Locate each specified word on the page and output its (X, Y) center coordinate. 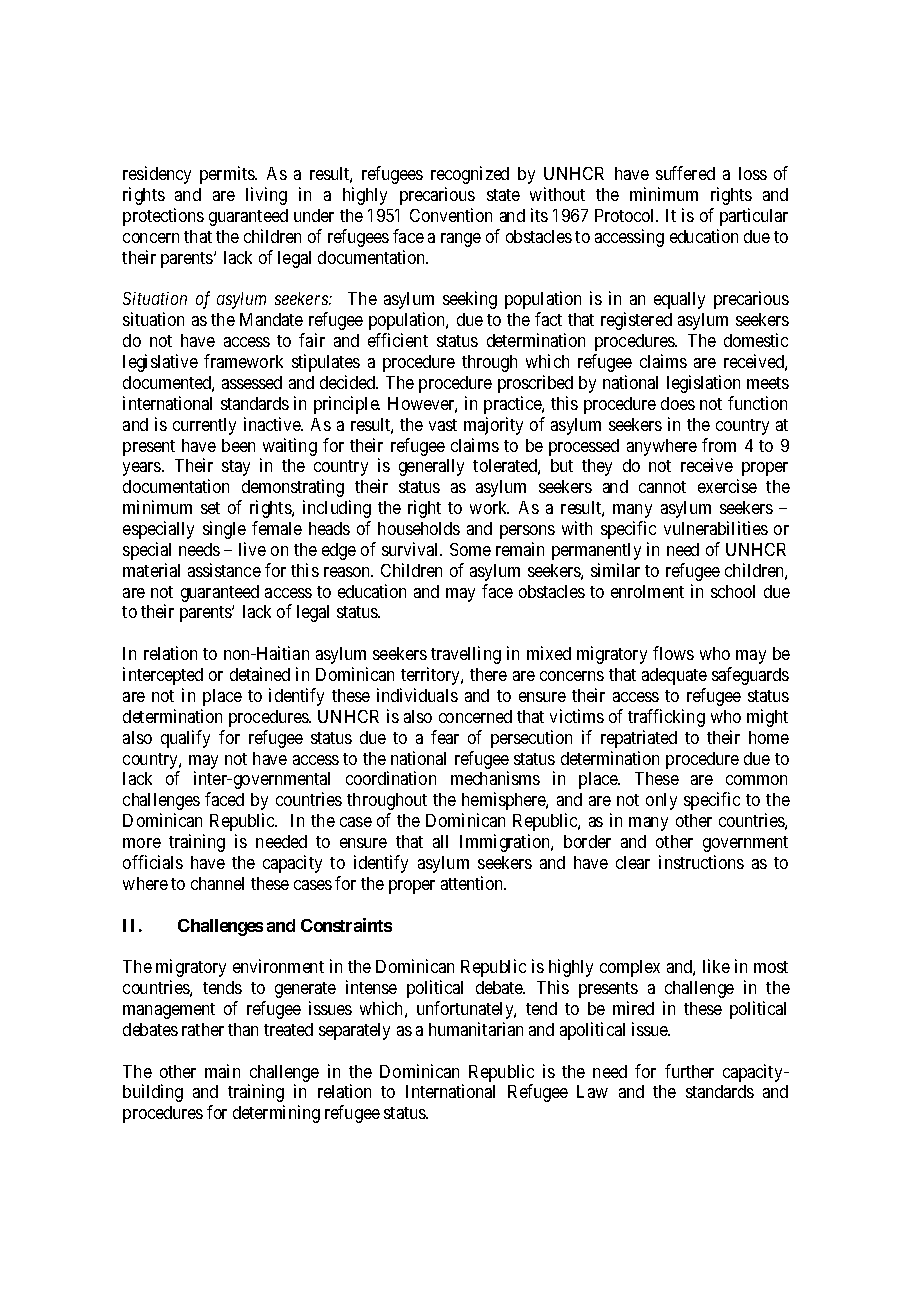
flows (673, 653)
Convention (451, 215)
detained (260, 674)
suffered (685, 173)
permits (228, 175)
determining (276, 1114)
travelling (466, 655)
